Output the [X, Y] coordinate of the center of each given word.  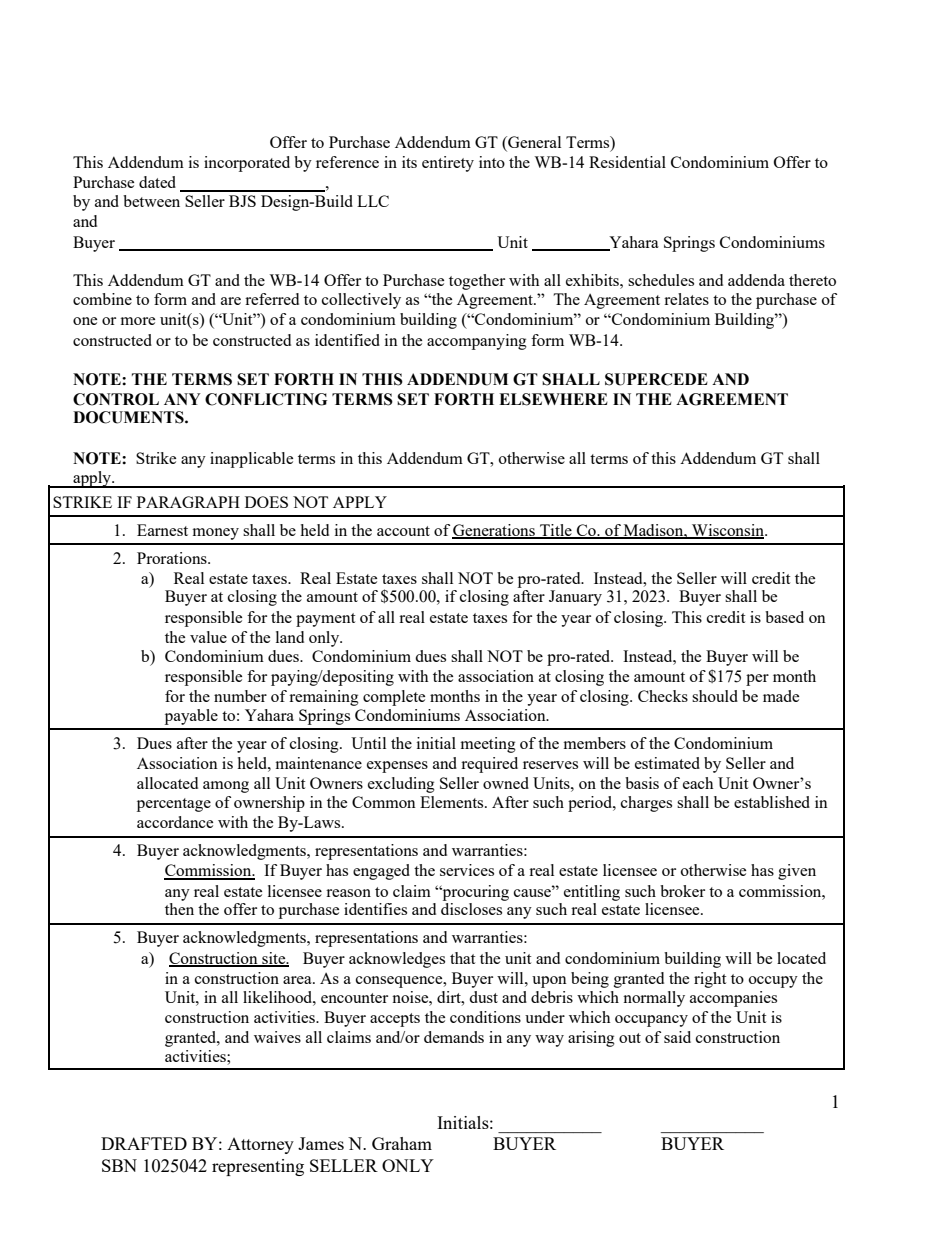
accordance [175, 822]
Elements [453, 802]
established [772, 802]
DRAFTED [144, 1143]
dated [157, 182]
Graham [402, 1143]
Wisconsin [728, 531]
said [677, 1037]
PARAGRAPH [188, 502]
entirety [448, 164]
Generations [494, 531]
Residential [627, 162]
